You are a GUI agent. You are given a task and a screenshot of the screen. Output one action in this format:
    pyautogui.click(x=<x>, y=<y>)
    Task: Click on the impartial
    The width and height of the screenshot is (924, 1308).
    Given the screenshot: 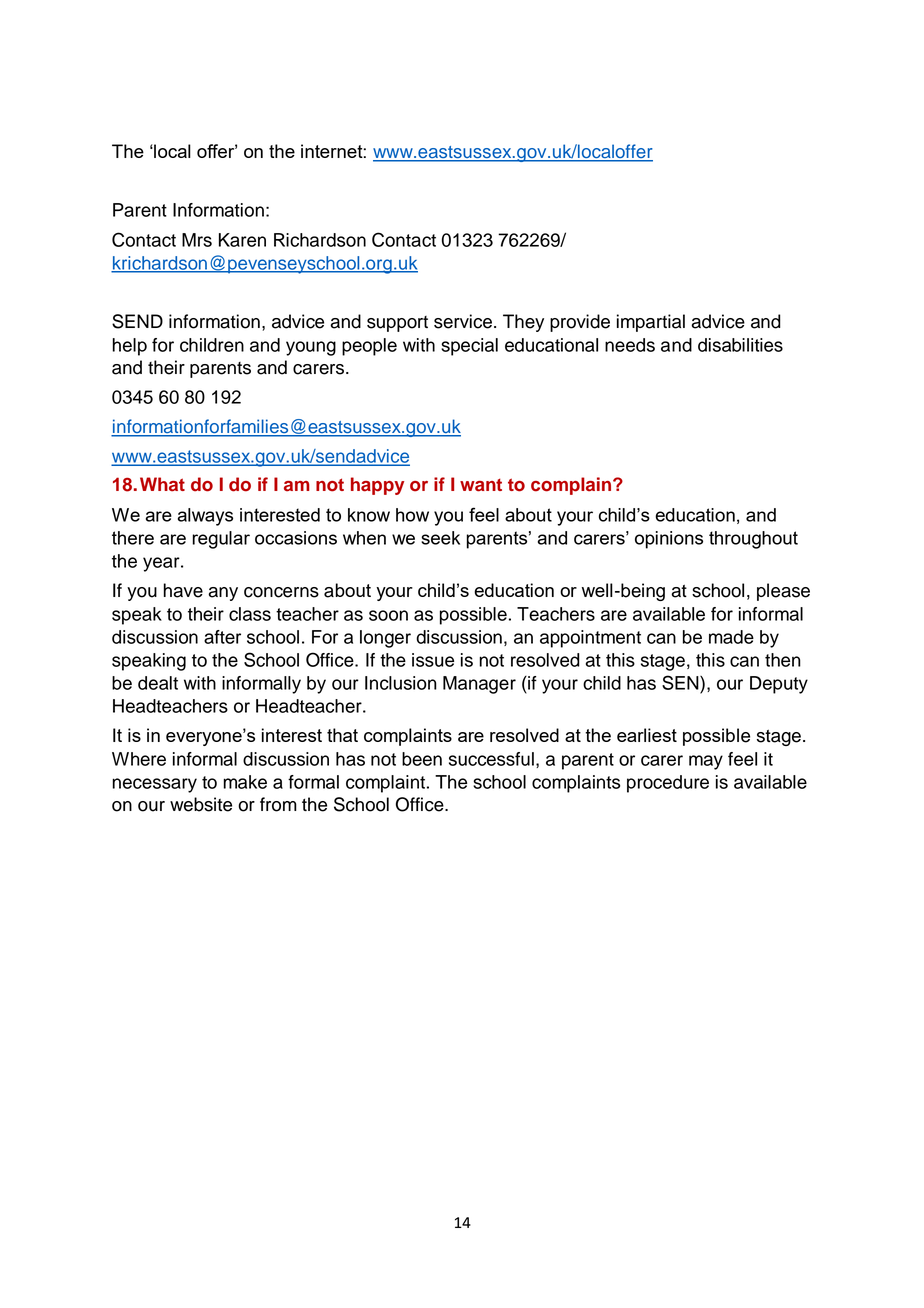 What is the action you would take?
    pyautogui.click(x=651, y=323)
